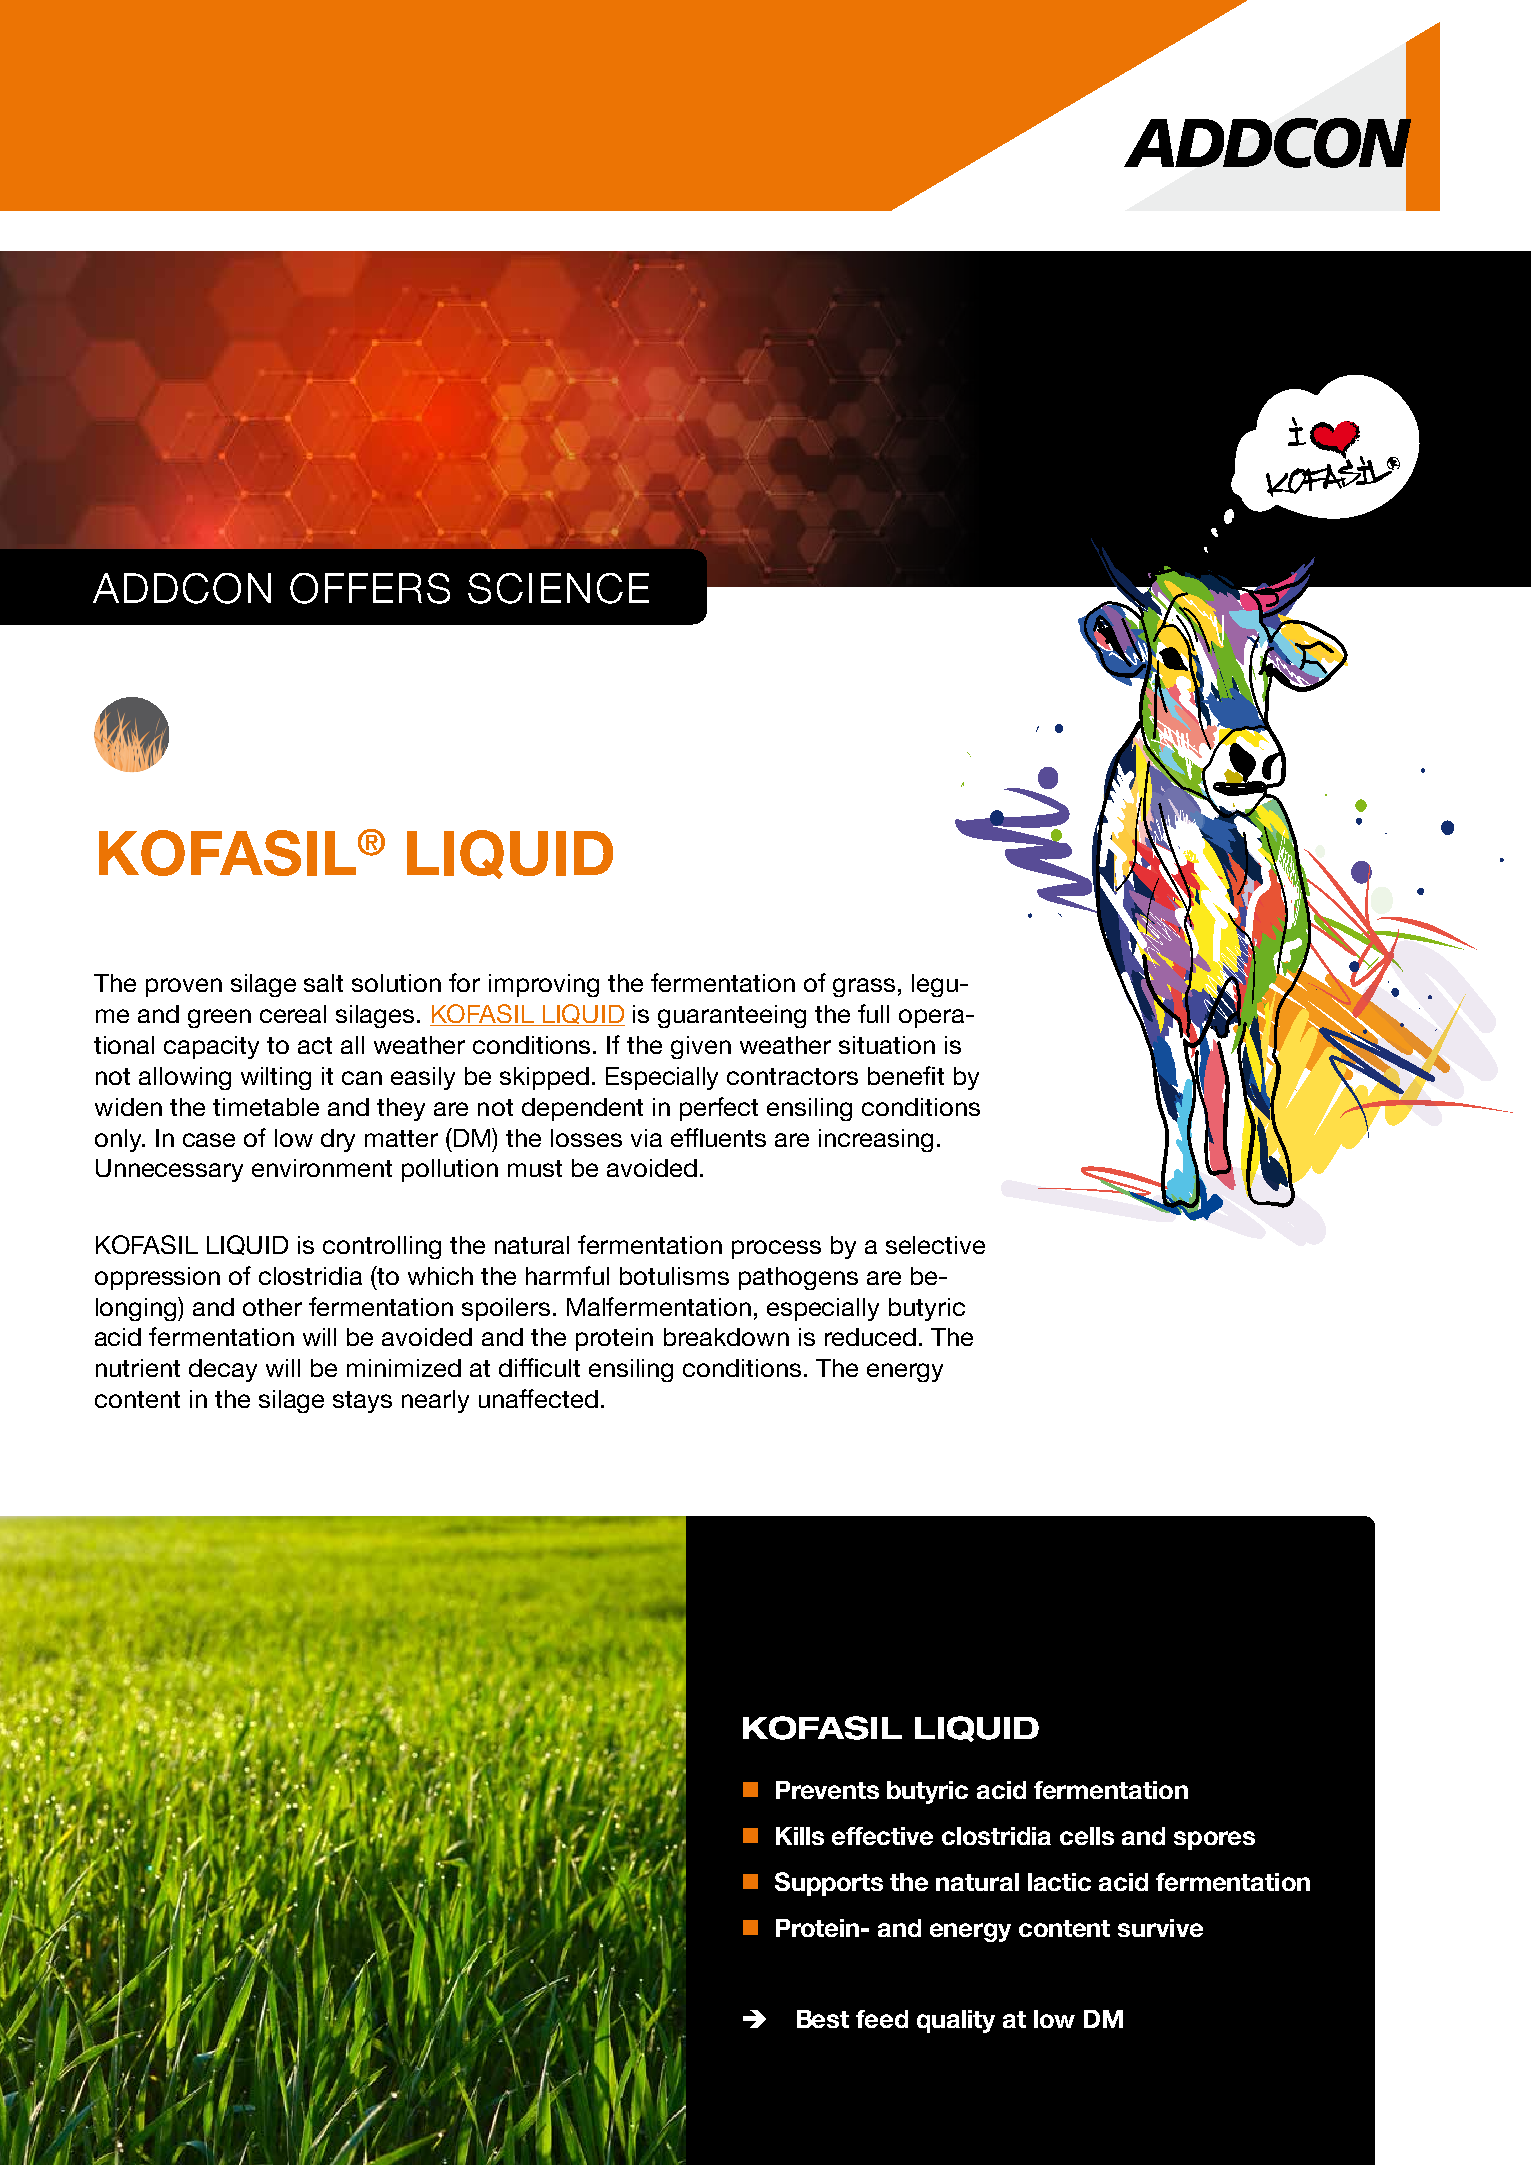 This image has width=1531, height=2165. Describe the element at coordinates (823, 2019) in the image. I see `Best` at that location.
